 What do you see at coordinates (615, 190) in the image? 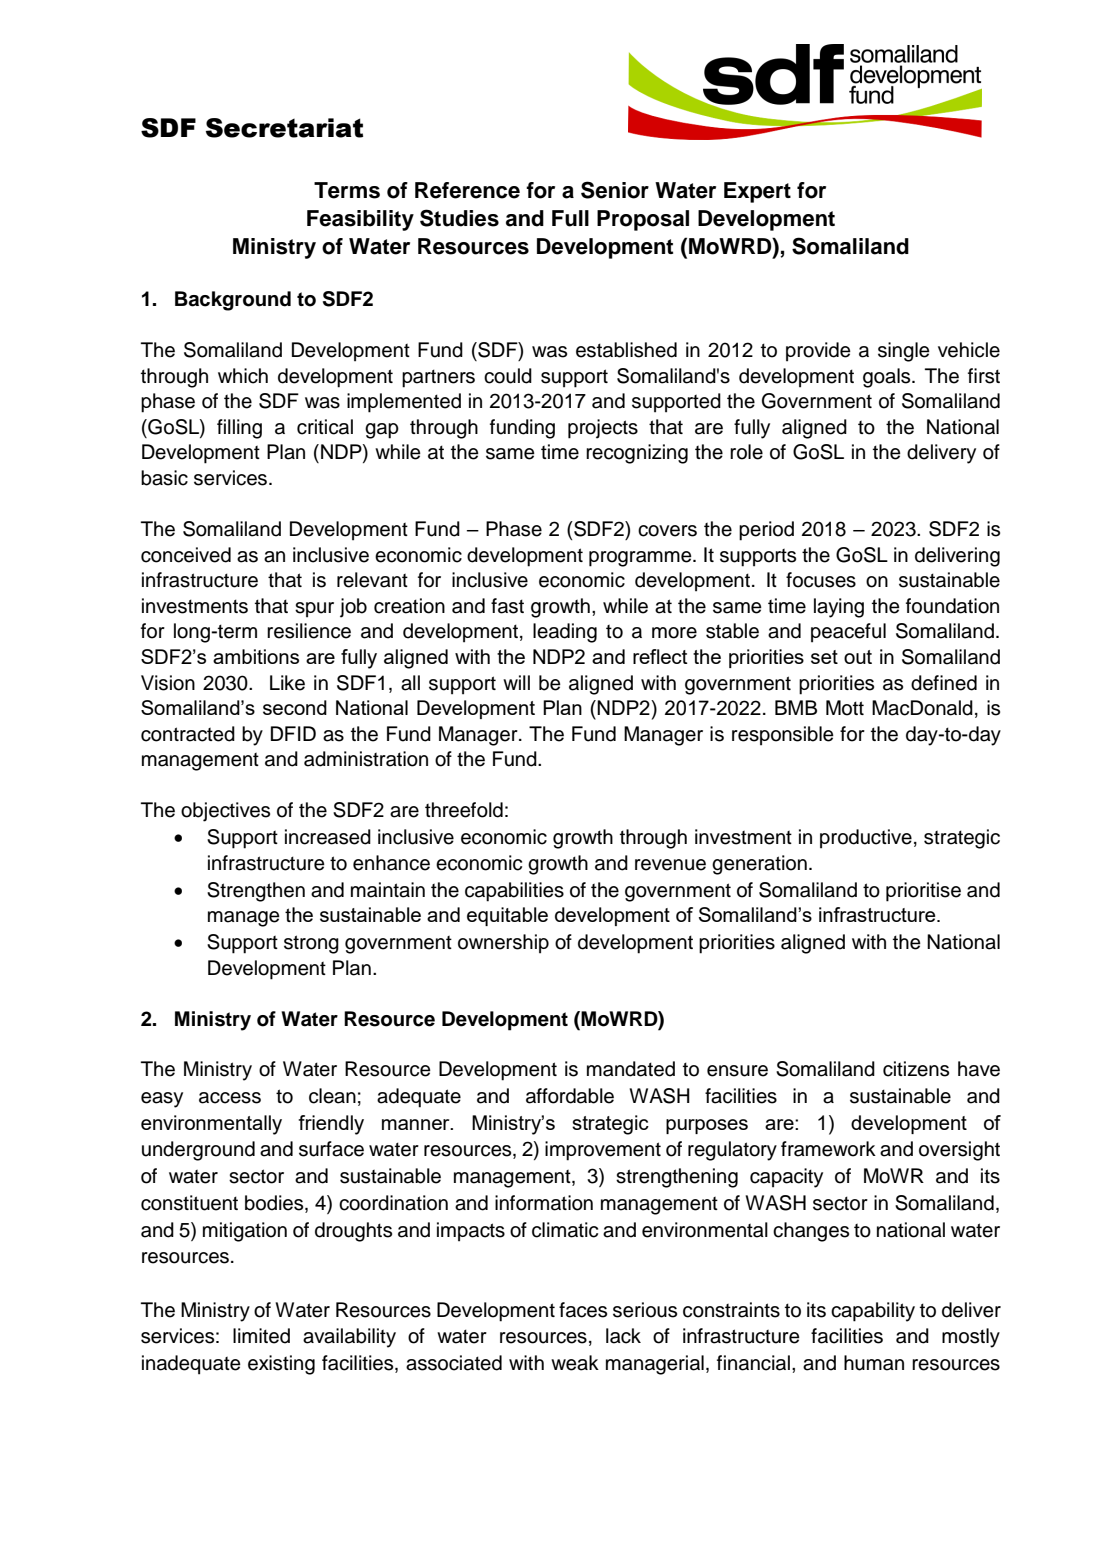
I see `Senior` at bounding box center [615, 190].
